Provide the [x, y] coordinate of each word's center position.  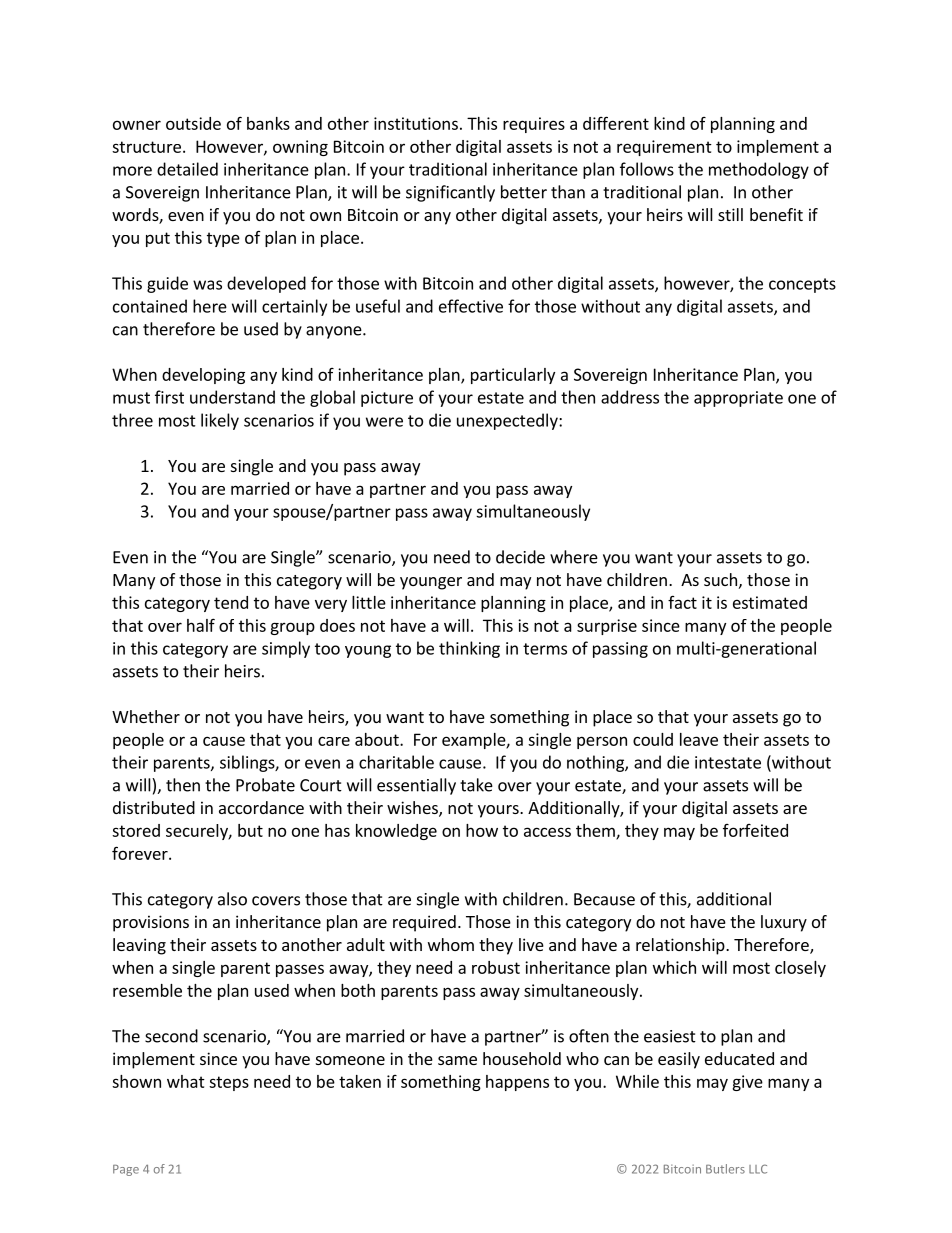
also [232, 899]
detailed [187, 169]
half [201, 625]
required [424, 923]
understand [232, 397]
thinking [469, 649]
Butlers [725, 1169]
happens [517, 1083]
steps [229, 1083]
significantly [450, 193]
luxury [784, 923]
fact [682, 602]
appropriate [738, 399]
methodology [759, 170]
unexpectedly [508, 421]
